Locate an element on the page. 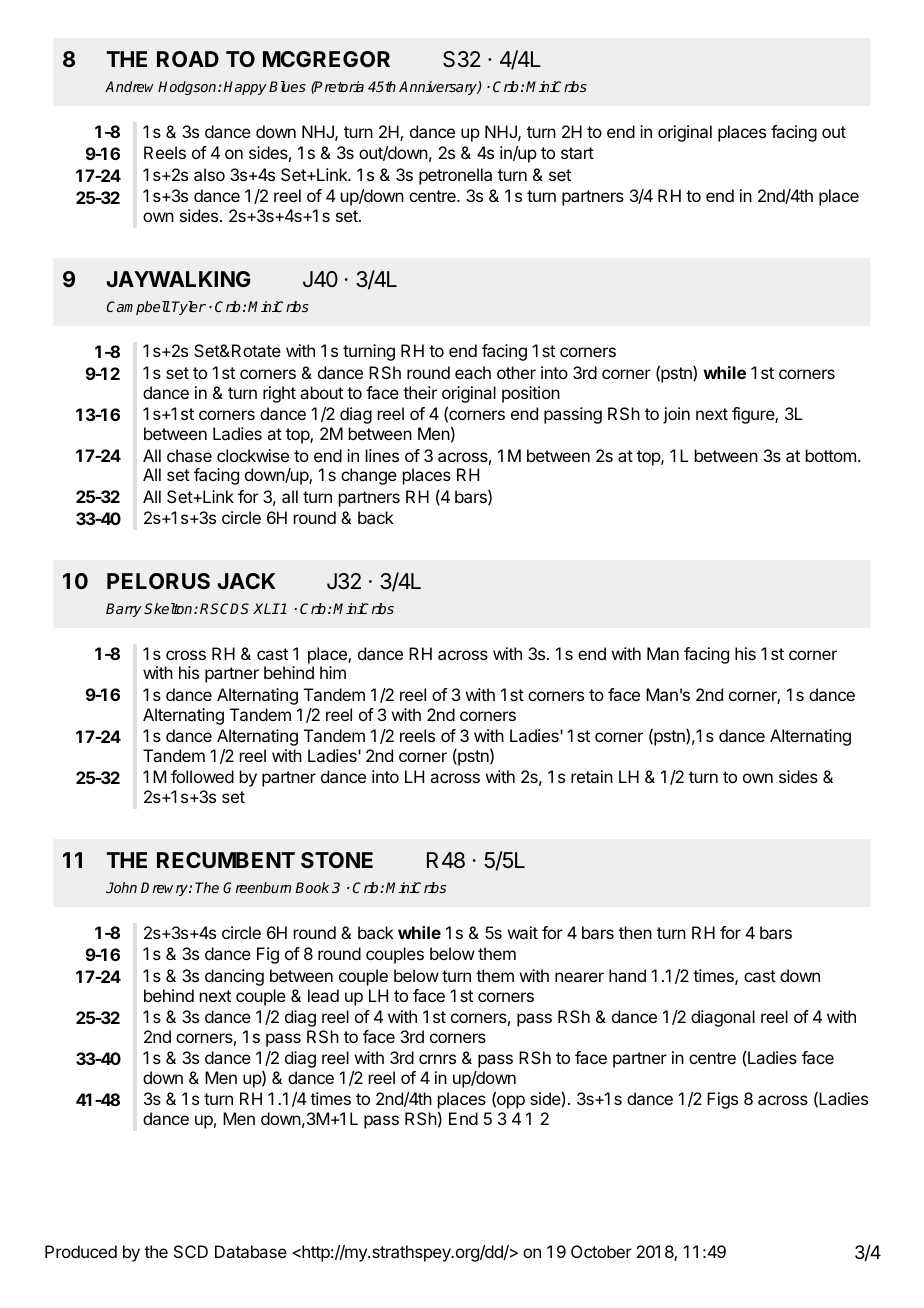  Skelton is located at coordinates (169, 608).
